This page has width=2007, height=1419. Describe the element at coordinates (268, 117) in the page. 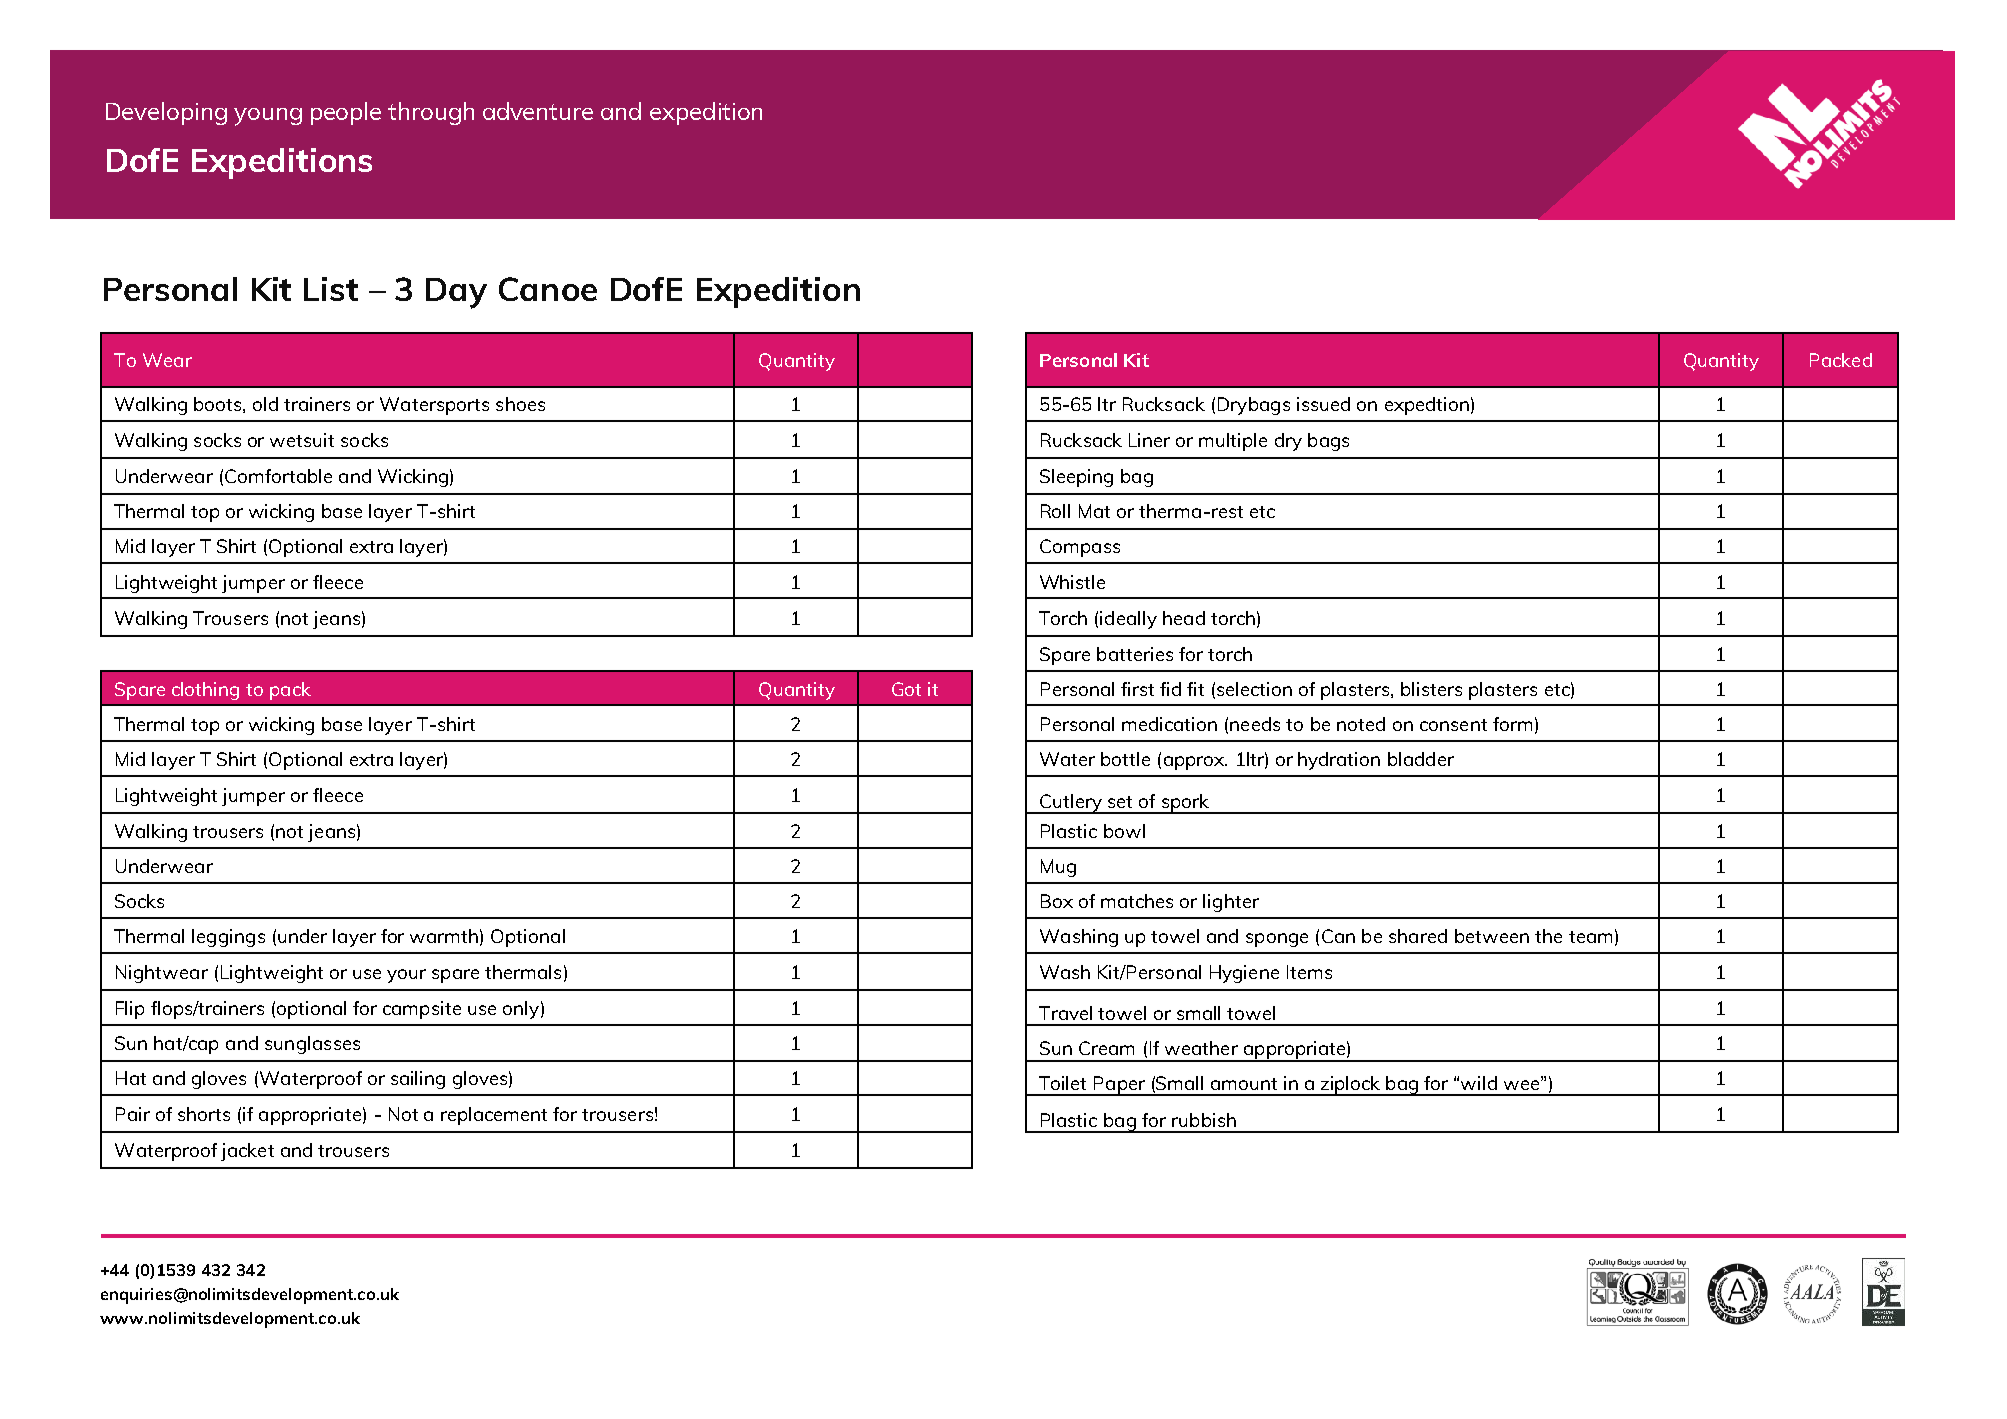

I see `young` at that location.
